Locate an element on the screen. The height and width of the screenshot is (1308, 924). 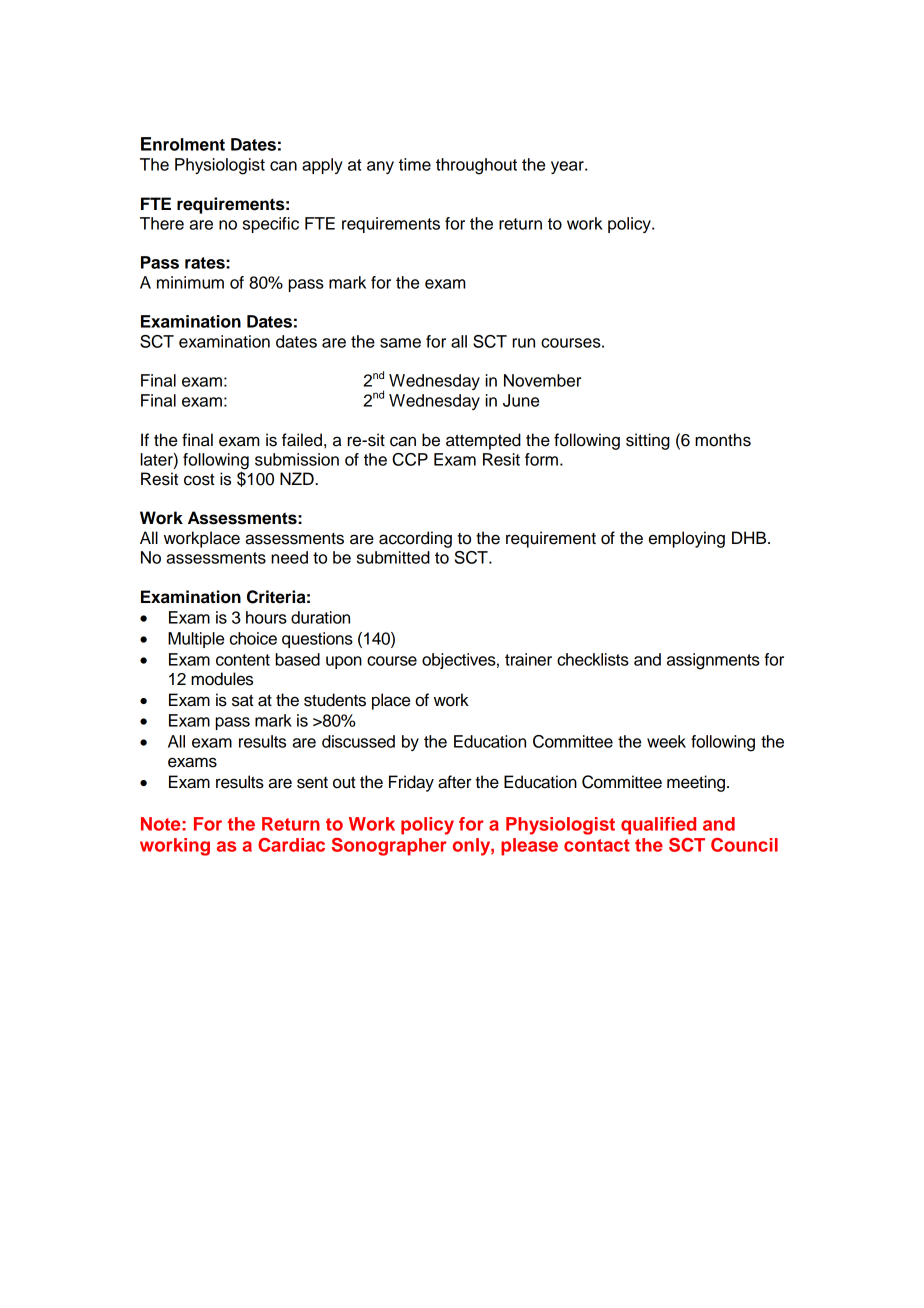
specific is located at coordinates (271, 225).
